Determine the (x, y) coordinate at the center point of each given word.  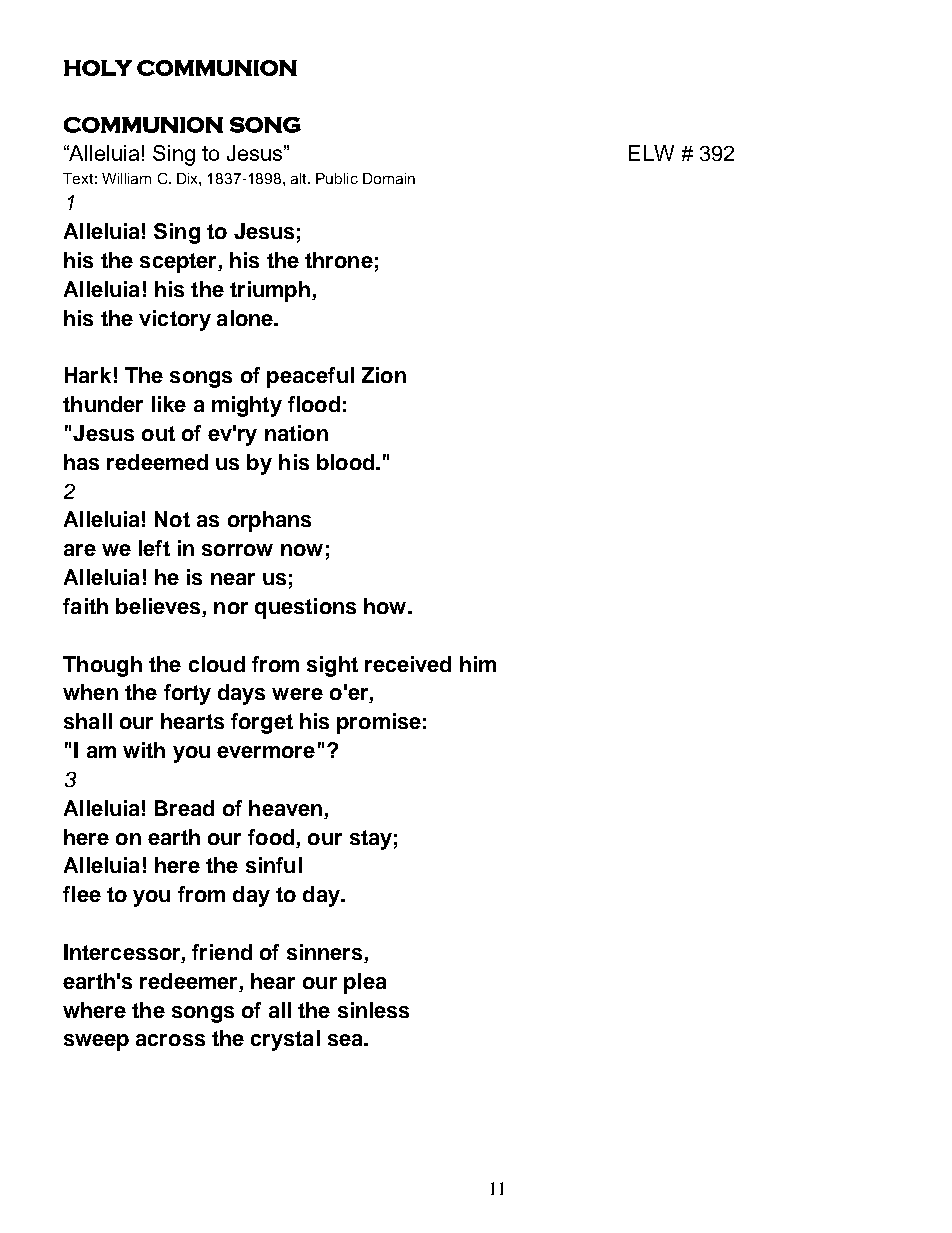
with (144, 750)
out (158, 433)
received (408, 664)
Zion (384, 375)
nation (296, 433)
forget (262, 723)
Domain (389, 178)
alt (300, 178)
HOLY (98, 68)
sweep (96, 1042)
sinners (326, 953)
